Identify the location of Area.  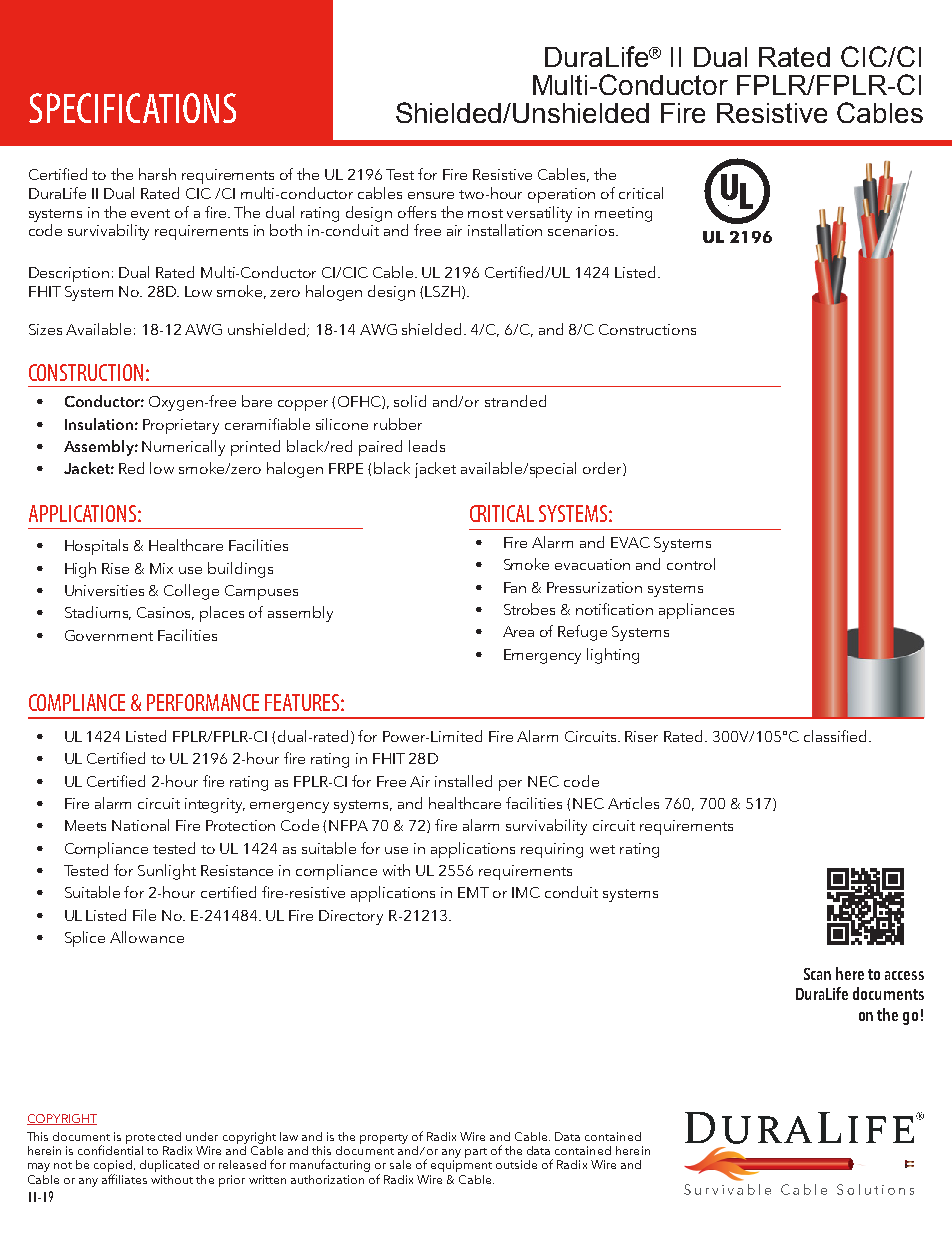
(518, 631).
